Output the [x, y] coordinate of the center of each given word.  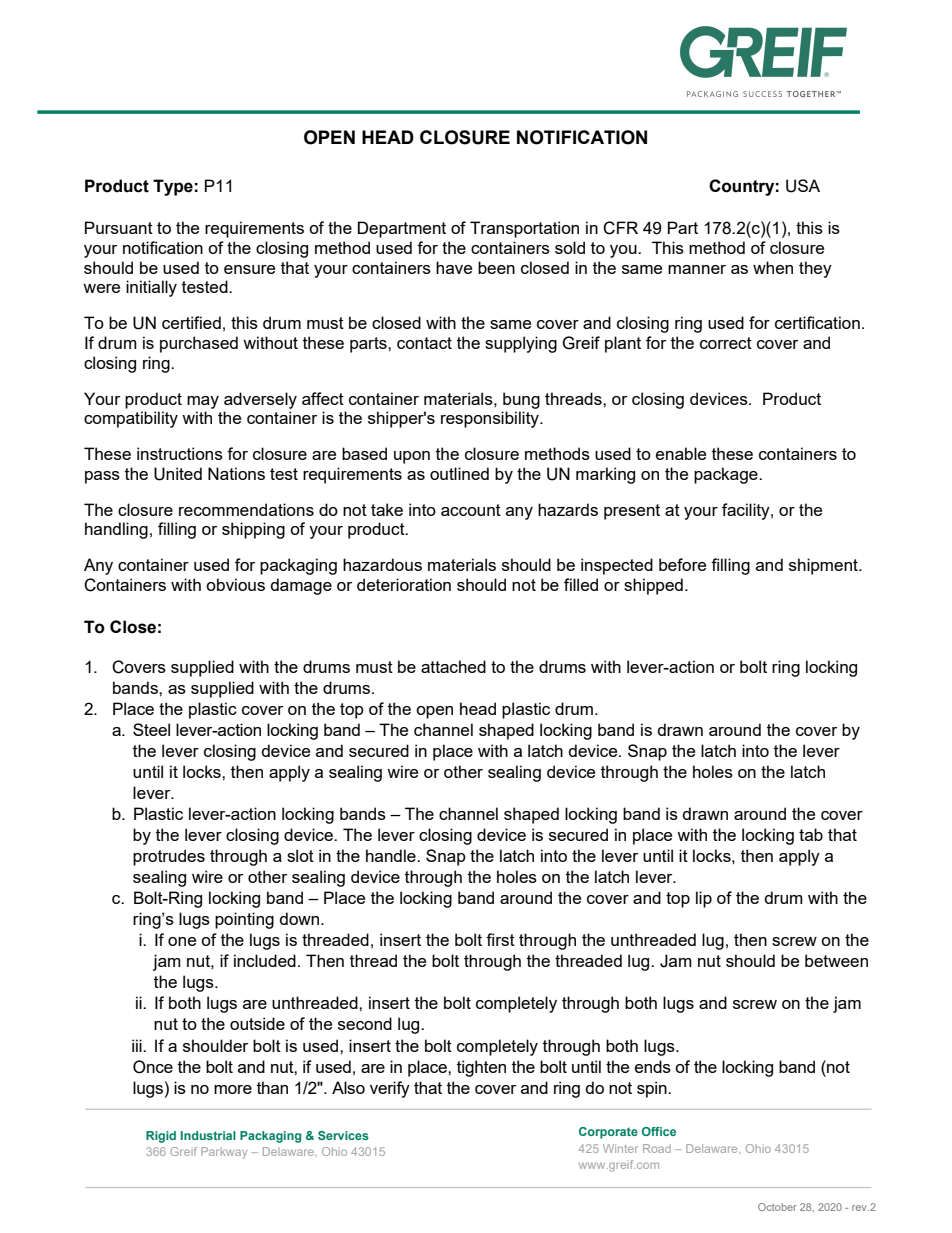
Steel [151, 729]
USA [803, 186]
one [182, 941]
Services [343, 1135]
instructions [180, 453]
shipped [653, 586]
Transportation [524, 229]
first [500, 939]
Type [173, 187]
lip [704, 899]
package [727, 475]
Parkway [224, 1153]
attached [453, 666]
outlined [459, 473]
